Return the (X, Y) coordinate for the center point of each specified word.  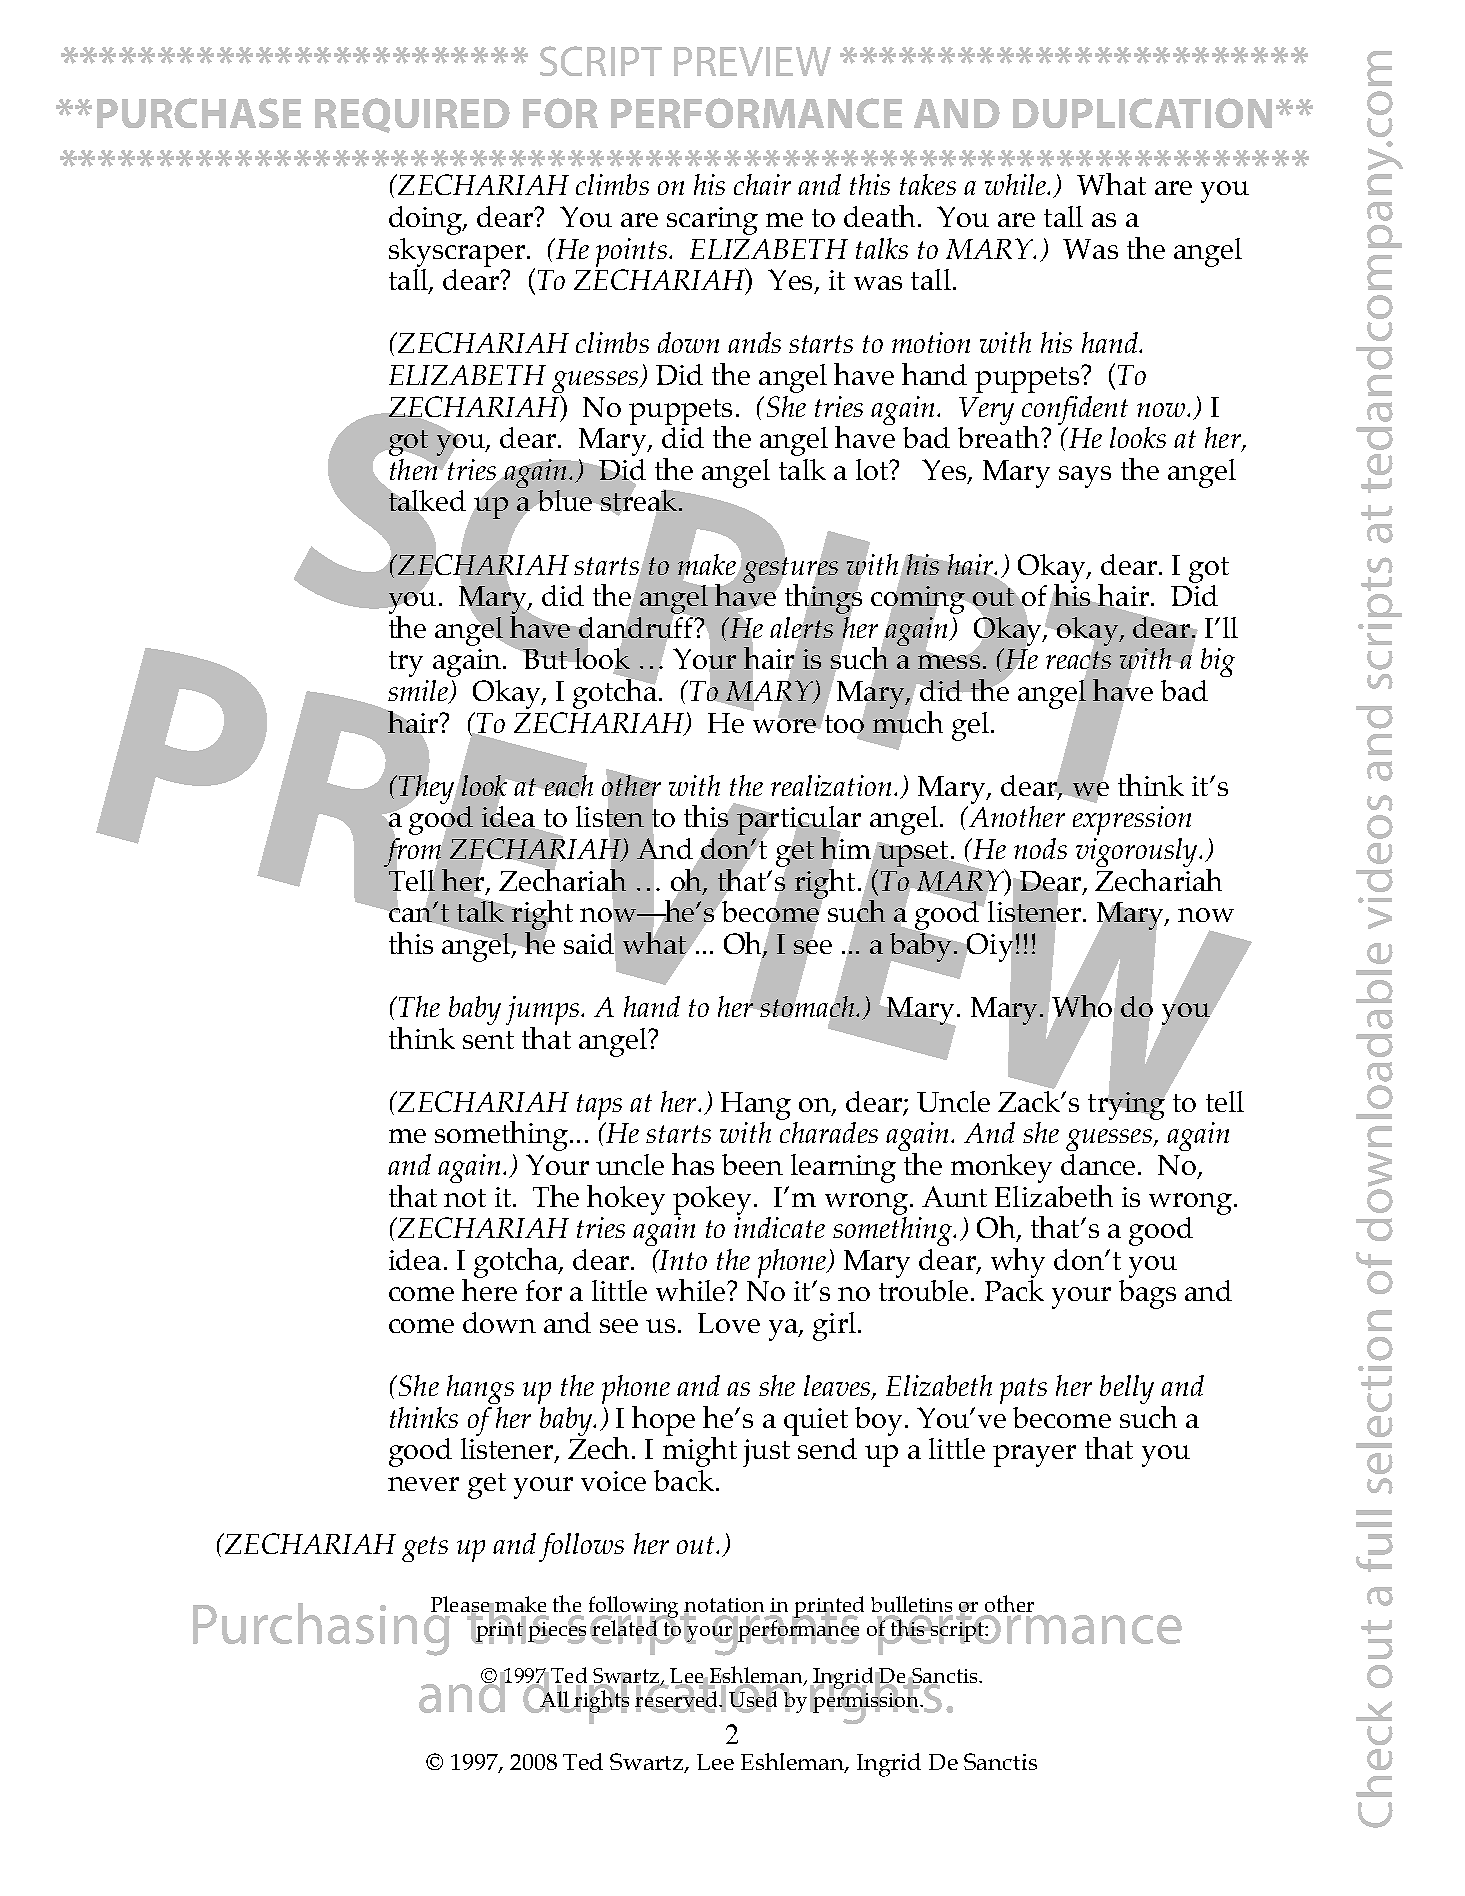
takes (928, 184)
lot (873, 469)
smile (419, 692)
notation (724, 1606)
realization (831, 785)
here (489, 1289)
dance (1098, 1164)
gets (425, 1549)
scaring (712, 221)
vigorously (1138, 852)
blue (565, 500)
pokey (712, 1200)
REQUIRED (412, 115)
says (1085, 477)
